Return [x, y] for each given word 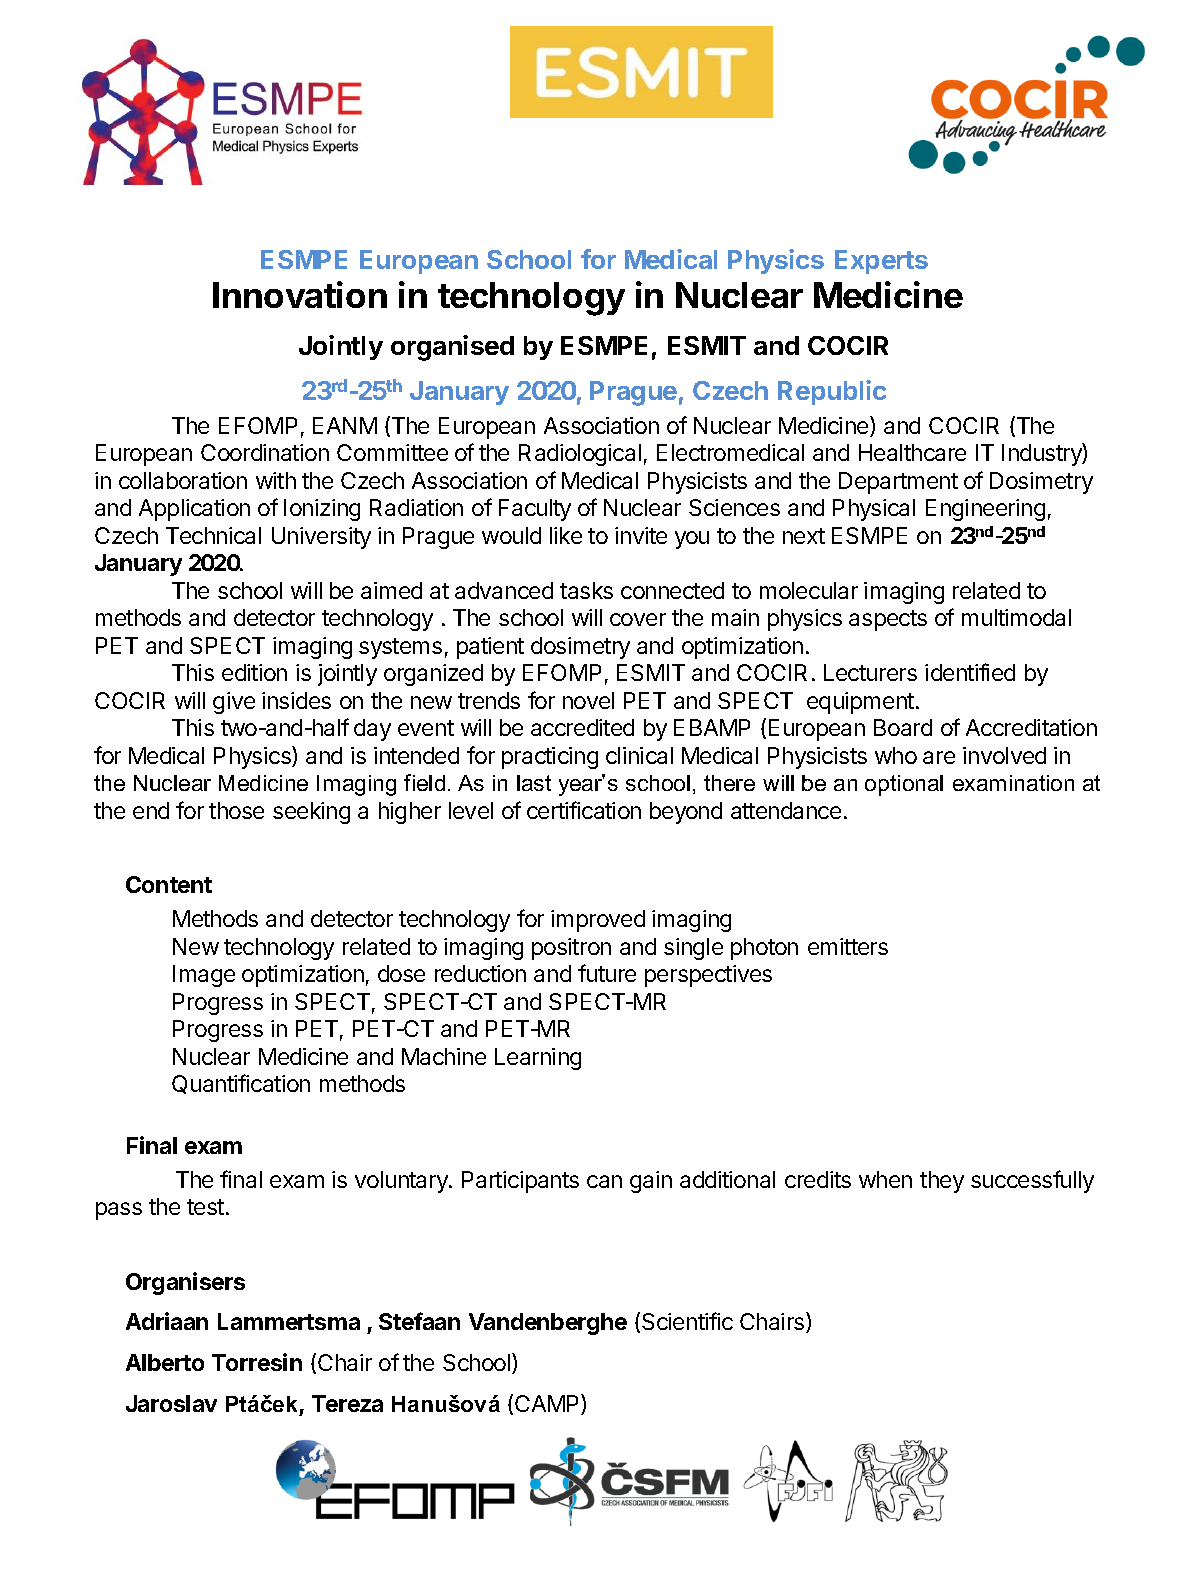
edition [254, 672]
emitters [848, 946]
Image [204, 976]
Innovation [300, 294]
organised [452, 348]
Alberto [165, 1362]
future [607, 973]
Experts [881, 262]
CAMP [548, 1404]
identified [970, 672]
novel [588, 700]
